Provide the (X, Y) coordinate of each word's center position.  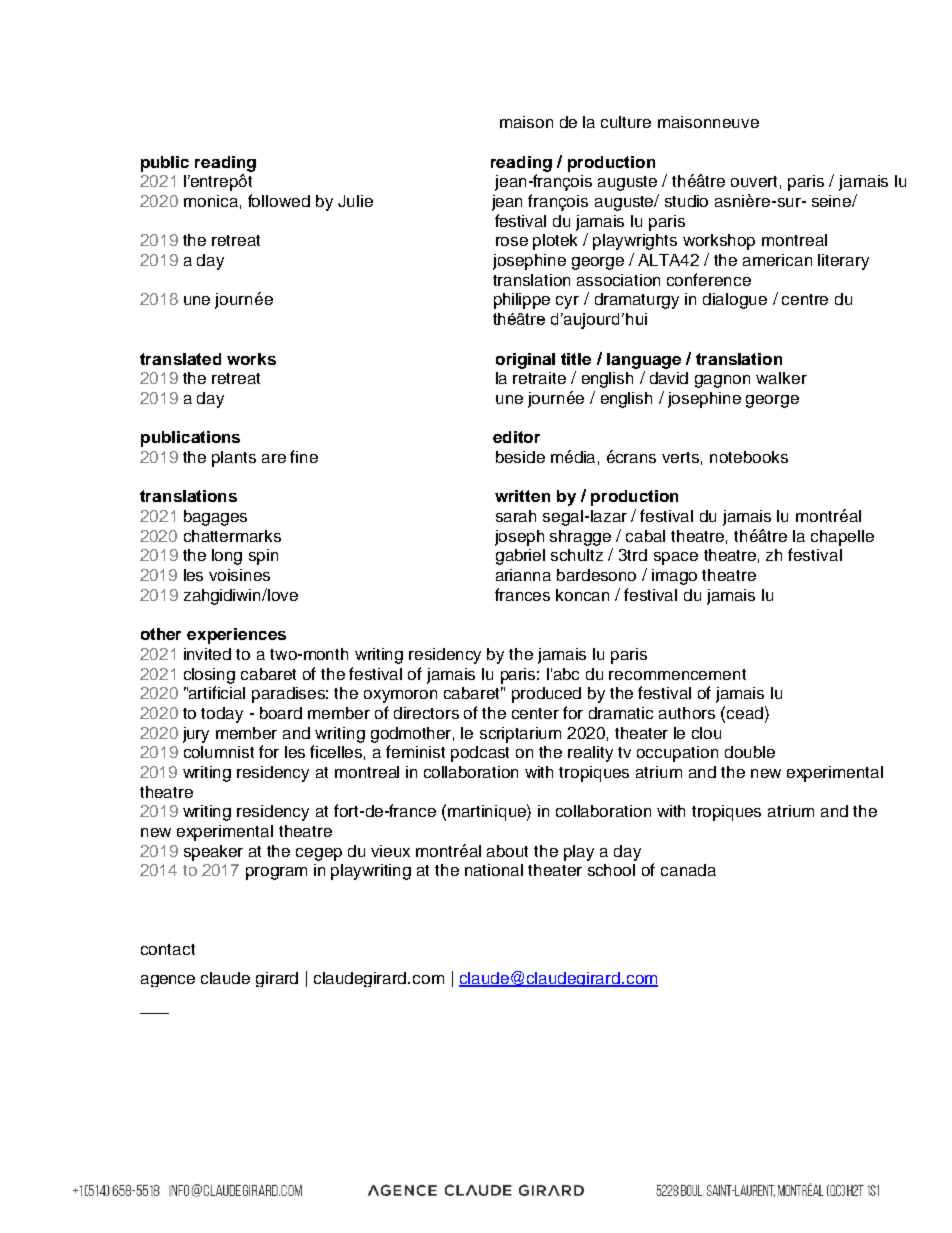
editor (516, 437)
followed (279, 200)
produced (546, 695)
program (276, 873)
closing (209, 676)
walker (781, 378)
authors (687, 713)
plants (234, 459)
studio (686, 201)
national (494, 870)
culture (626, 122)
